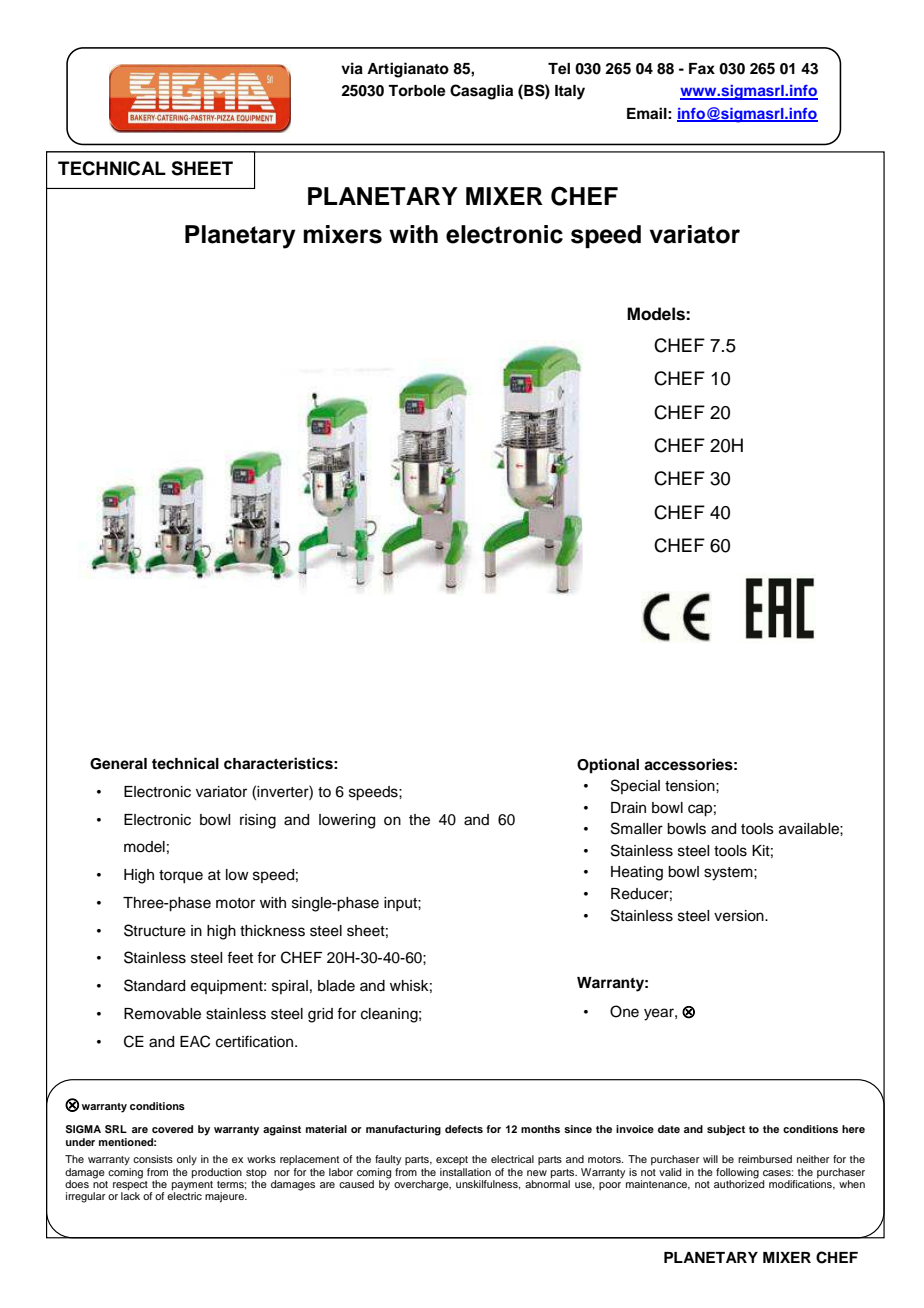 The width and height of the page is (924, 1308). What do you see at coordinates (608, 766) in the page?
I see `Optional` at bounding box center [608, 766].
